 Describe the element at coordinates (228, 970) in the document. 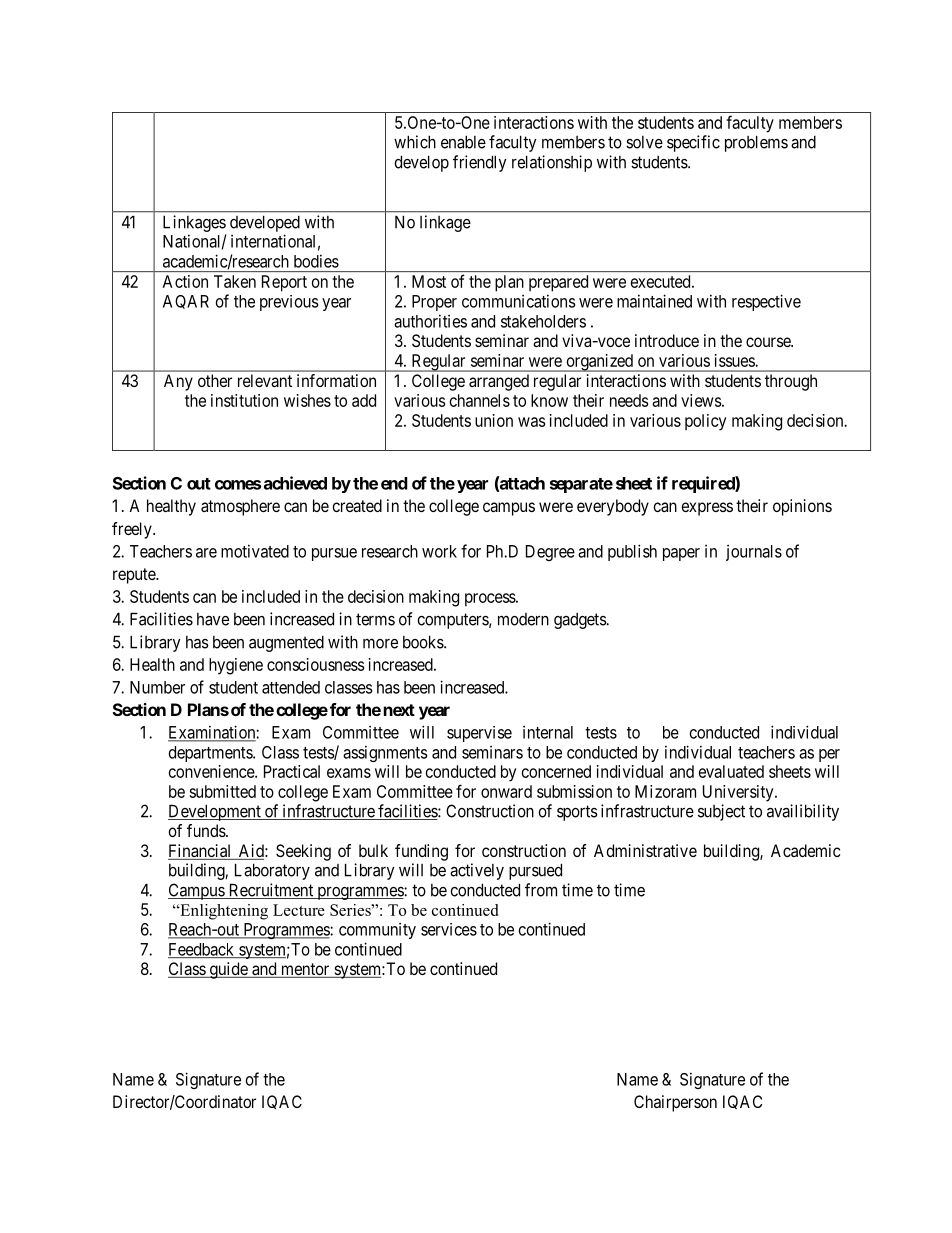

I see `guide` at that location.
